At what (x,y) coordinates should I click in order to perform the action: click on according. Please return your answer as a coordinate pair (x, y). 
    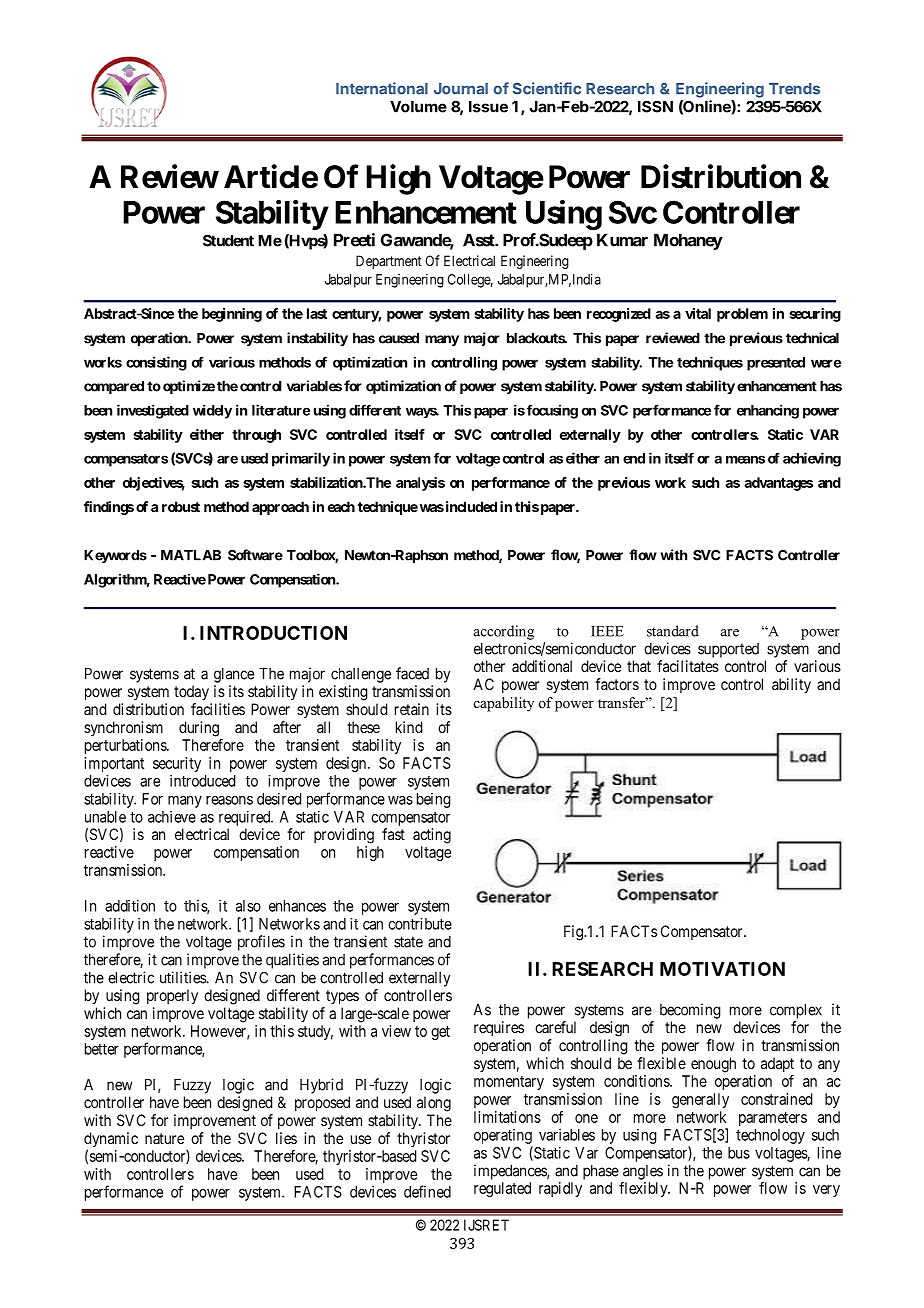
    Looking at the image, I should click on (504, 632).
